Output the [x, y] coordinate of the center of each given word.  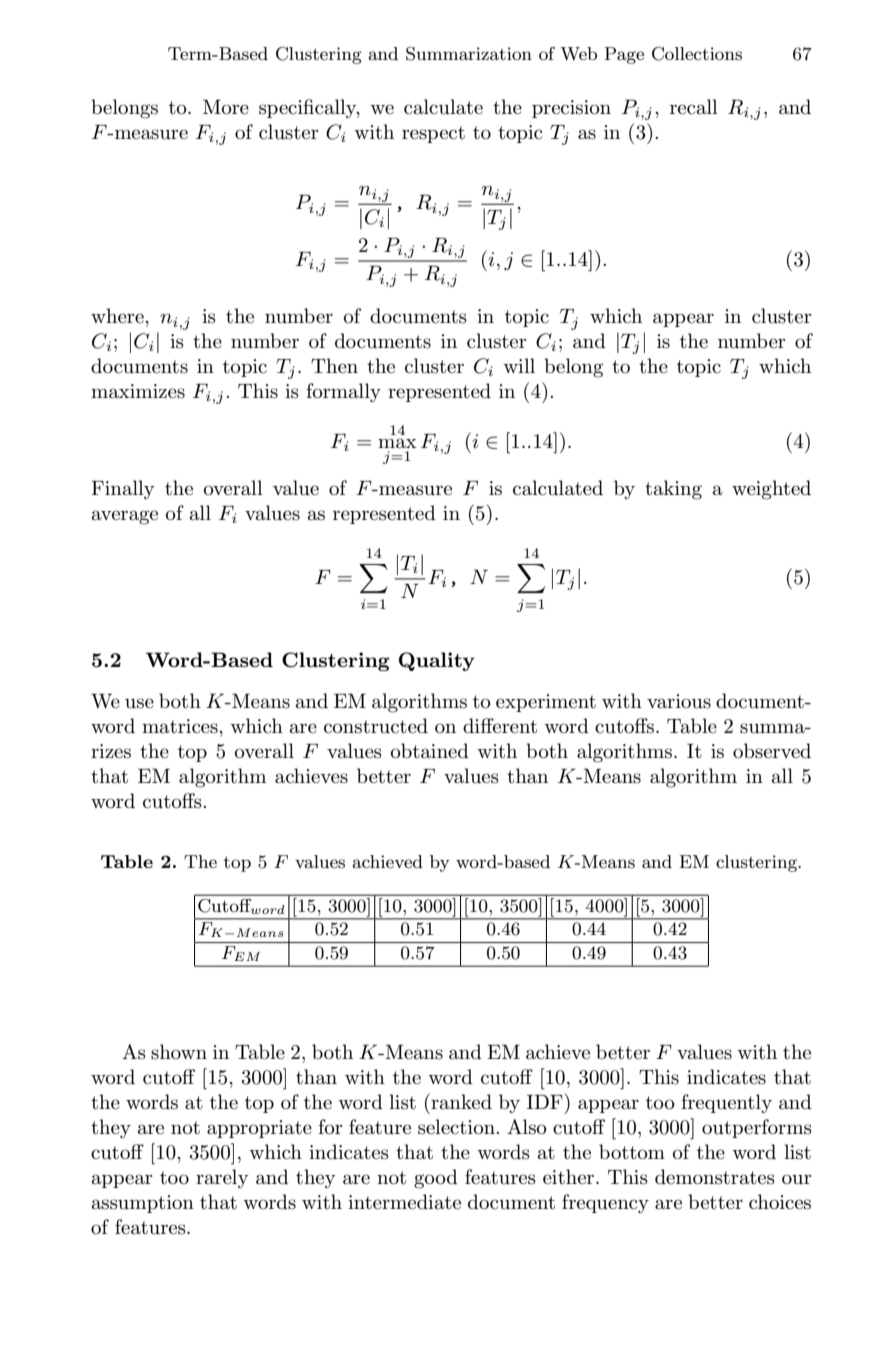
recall [694, 107]
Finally [123, 489]
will [519, 365]
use [139, 703]
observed [772, 751]
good [436, 1179]
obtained [430, 751]
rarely [222, 1178]
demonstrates [715, 1177]
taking [673, 490]
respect [433, 134]
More [226, 106]
